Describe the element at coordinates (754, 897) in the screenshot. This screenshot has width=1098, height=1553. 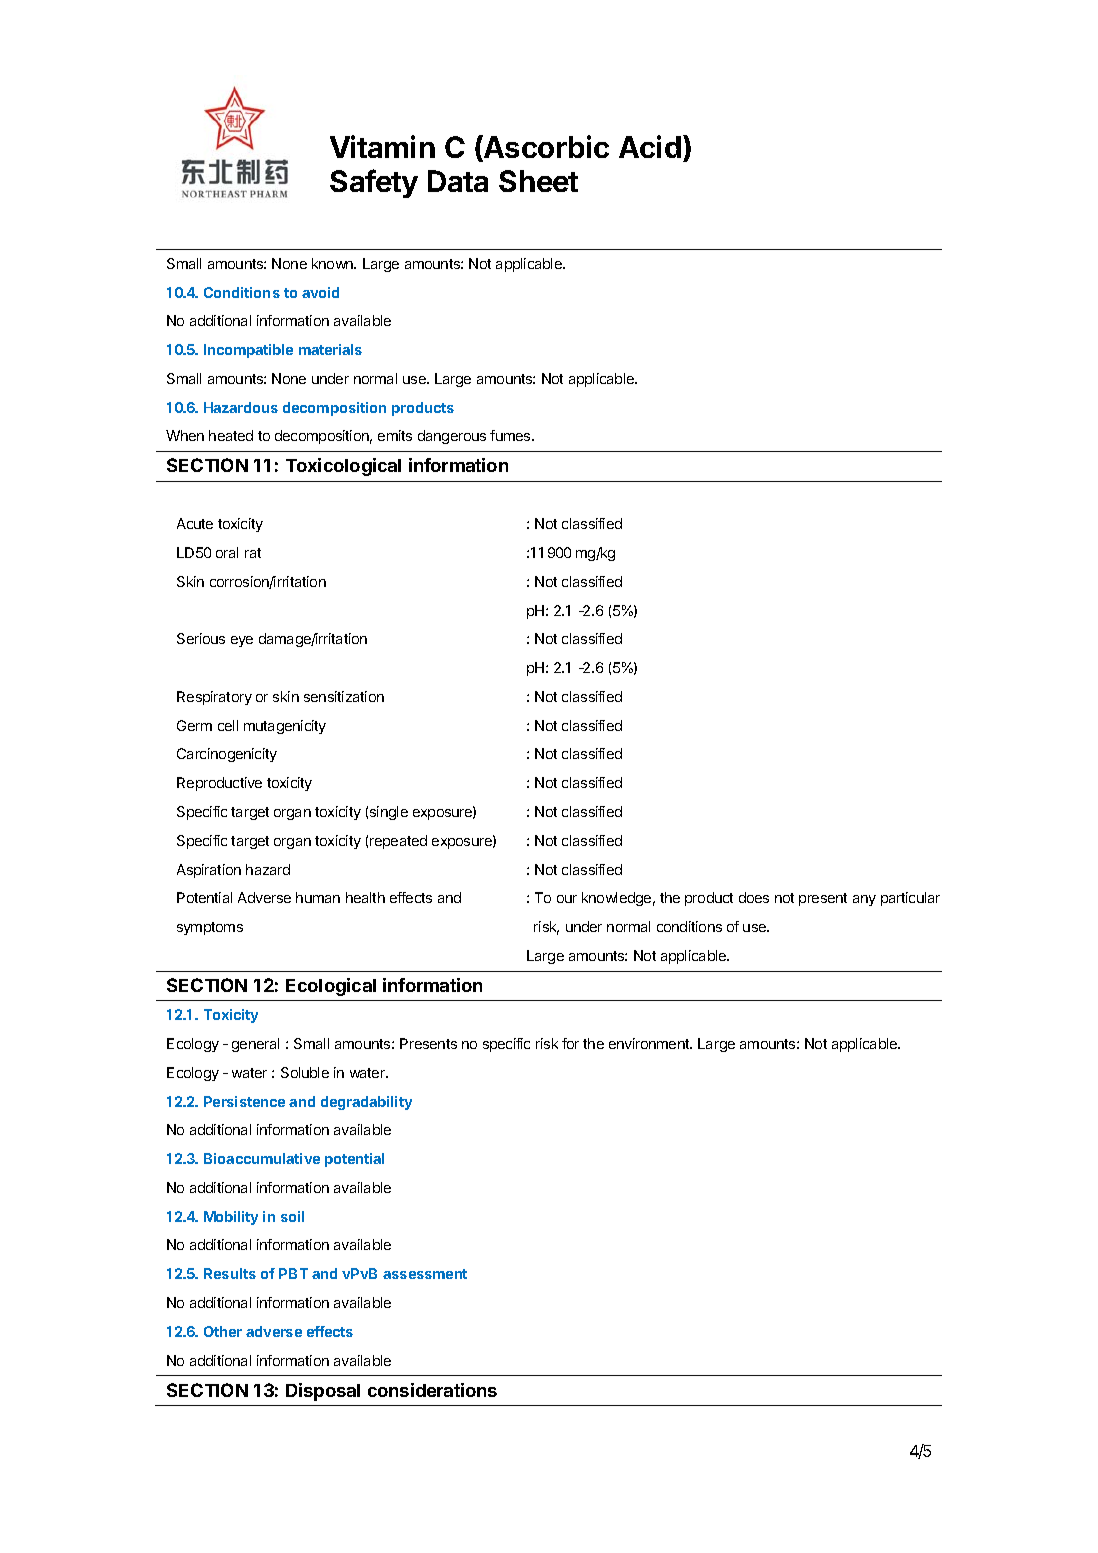
I see `does` at that location.
